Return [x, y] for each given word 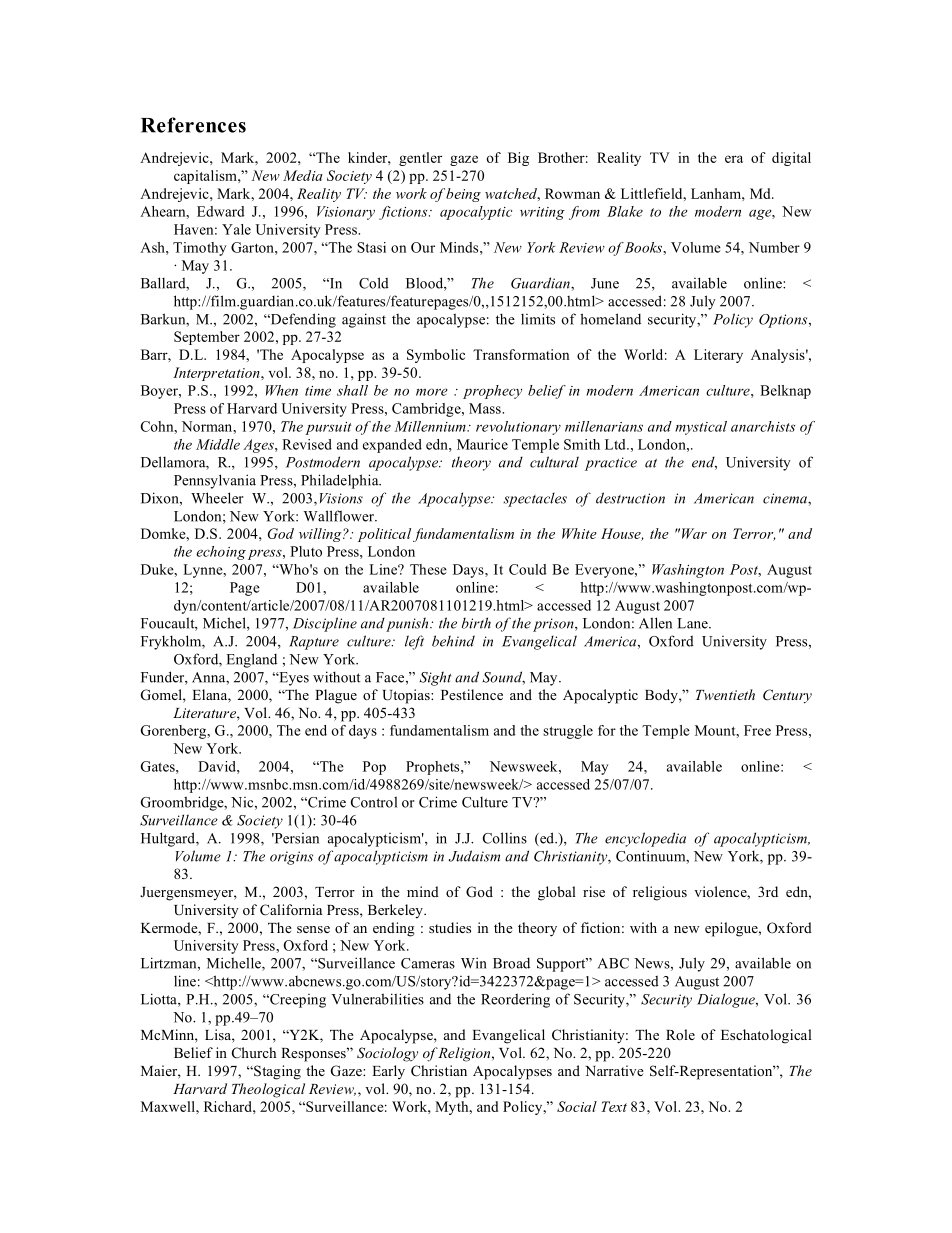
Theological [268, 1090]
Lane [693, 623]
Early [388, 1072]
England [251, 660]
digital [791, 159]
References [193, 125]
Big [518, 159]
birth [476, 623]
